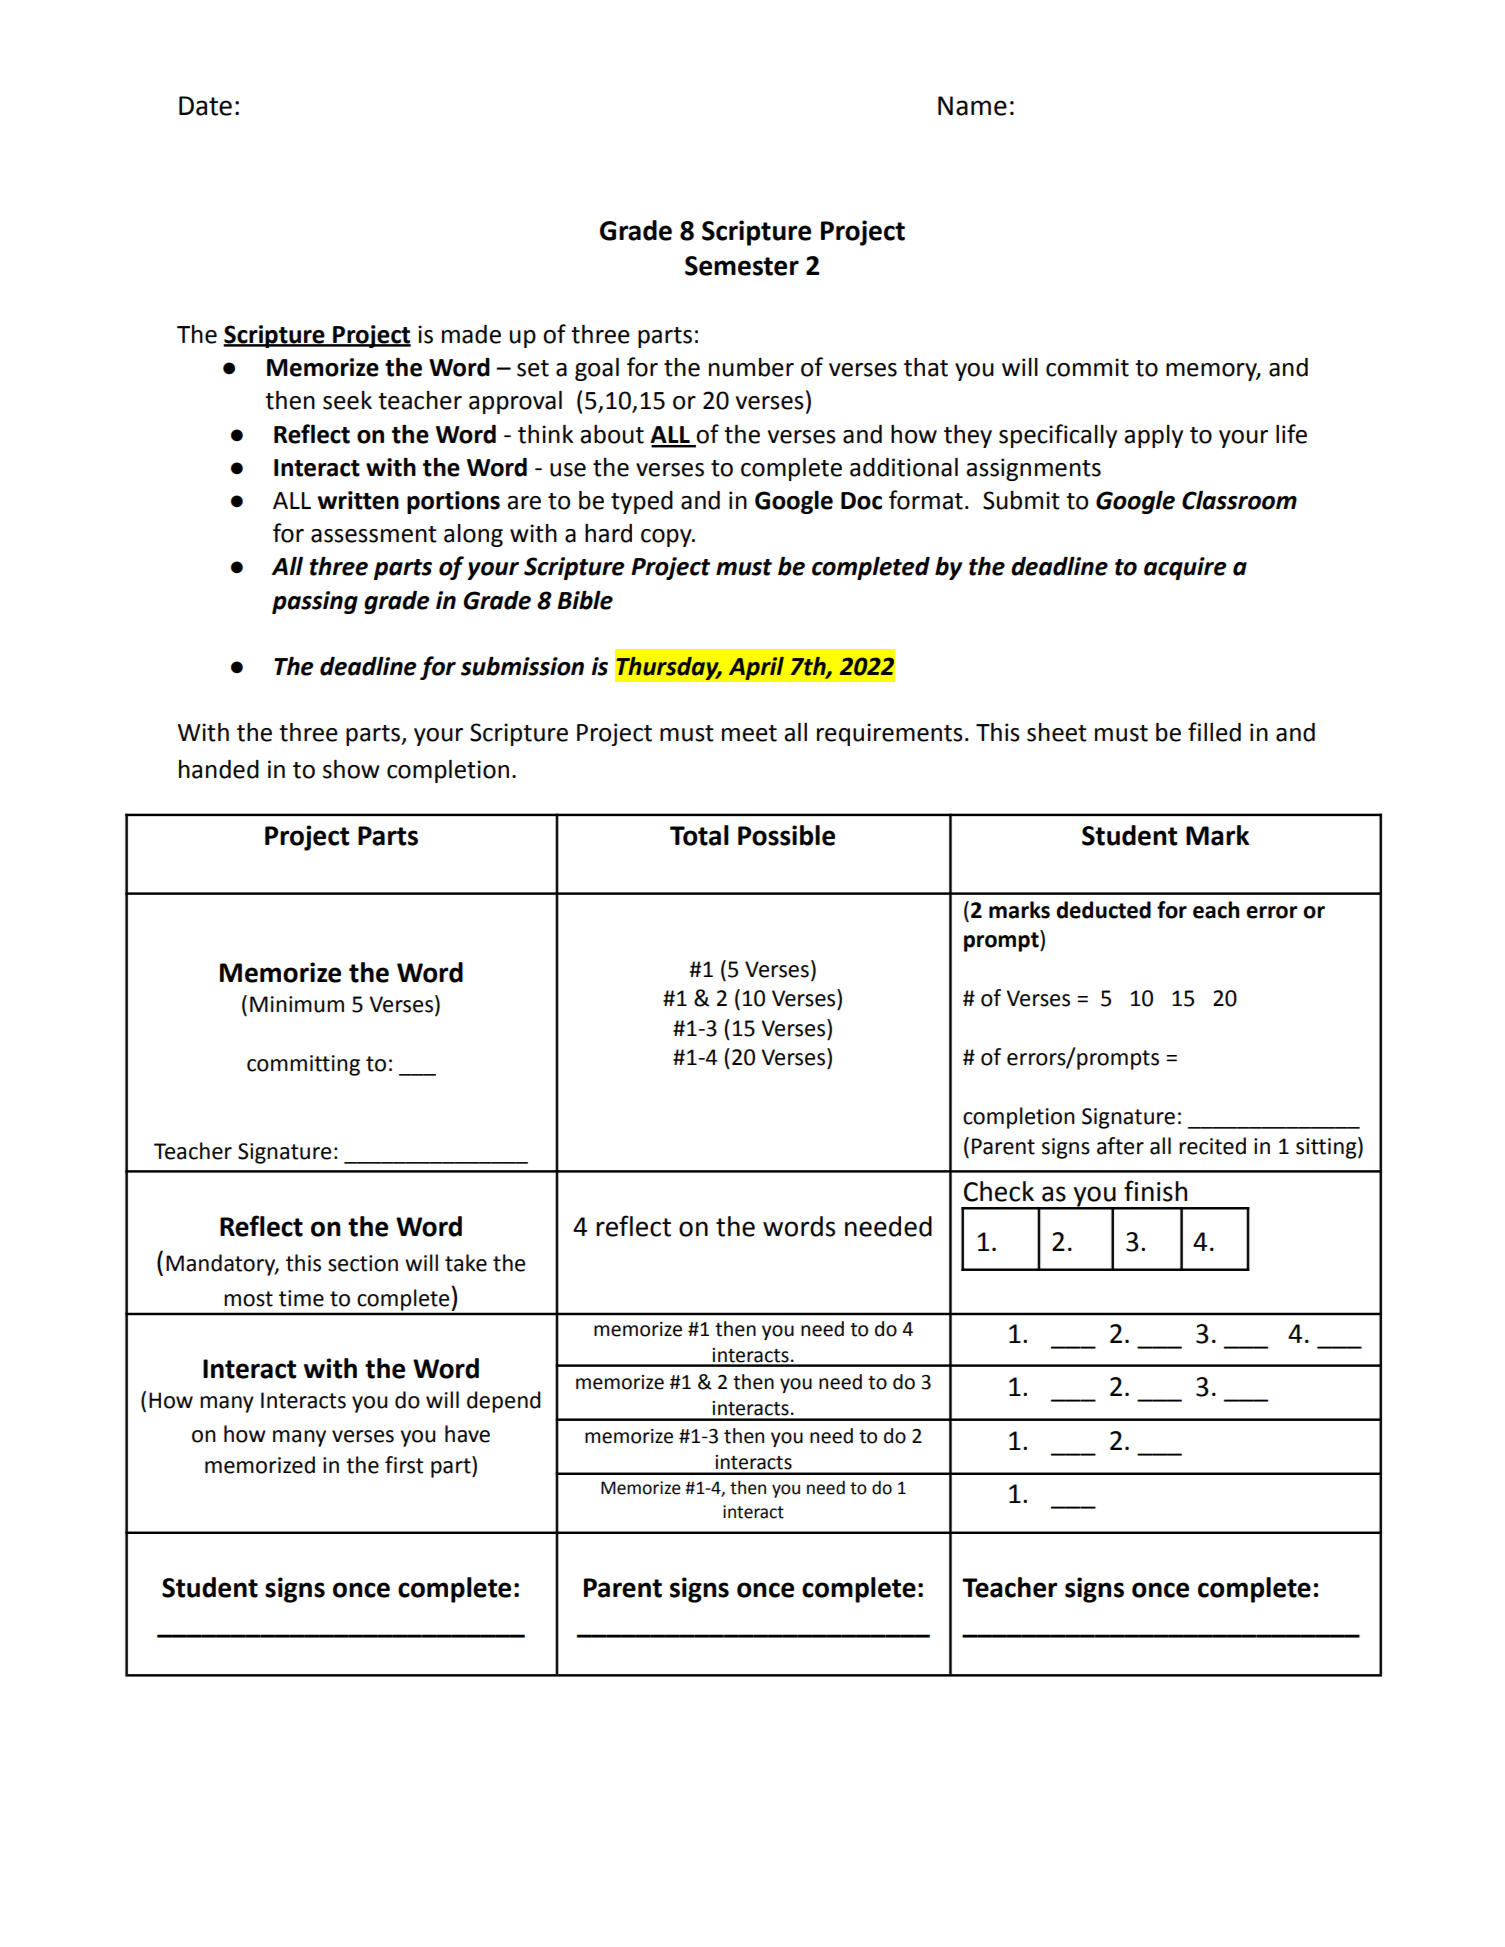 This screenshot has width=1505, height=1947. What do you see at coordinates (972, 106) in the screenshot?
I see `Name` at bounding box center [972, 106].
